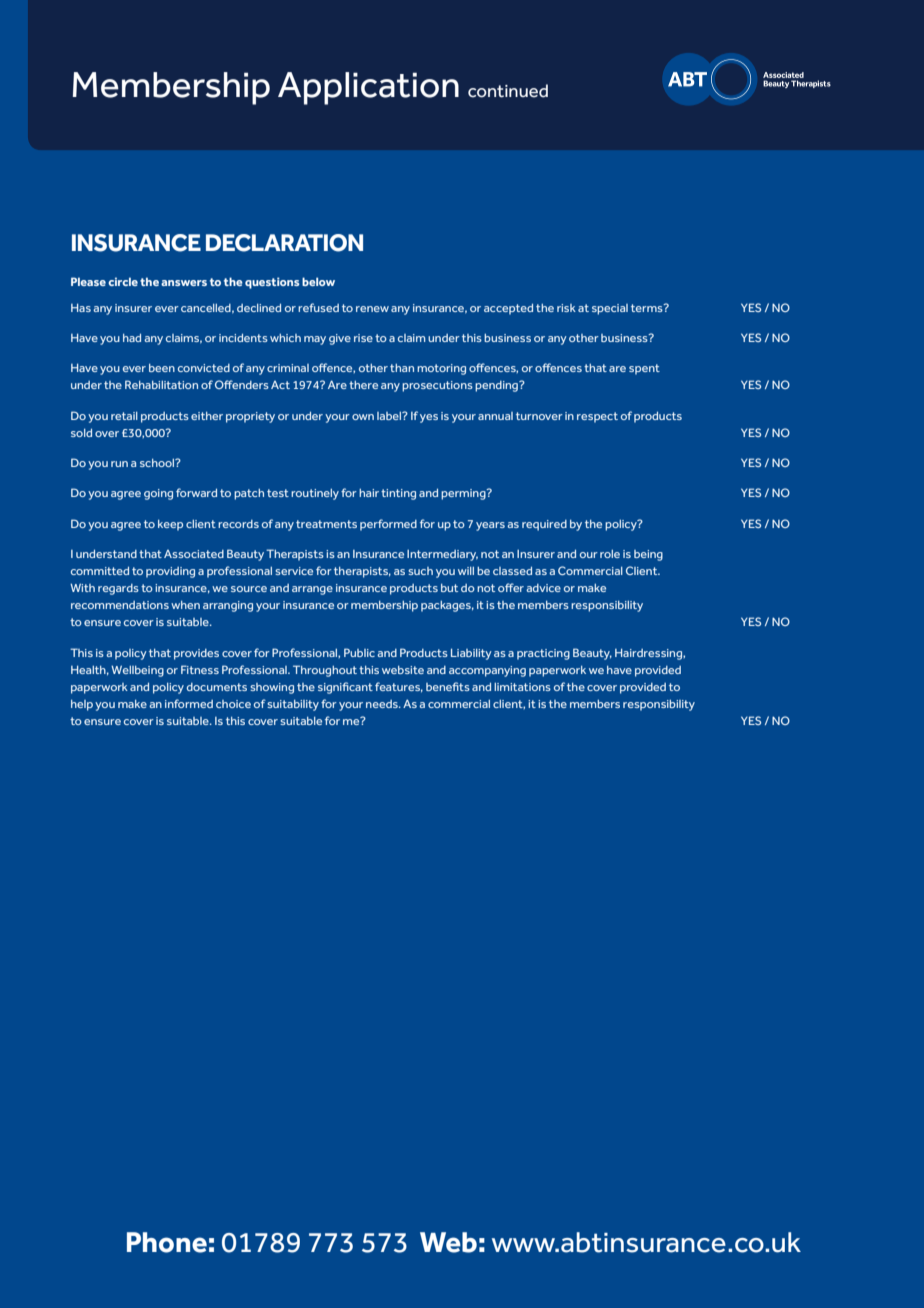  Describe the element at coordinates (123, 281) in the page. I see `circle` at that location.
